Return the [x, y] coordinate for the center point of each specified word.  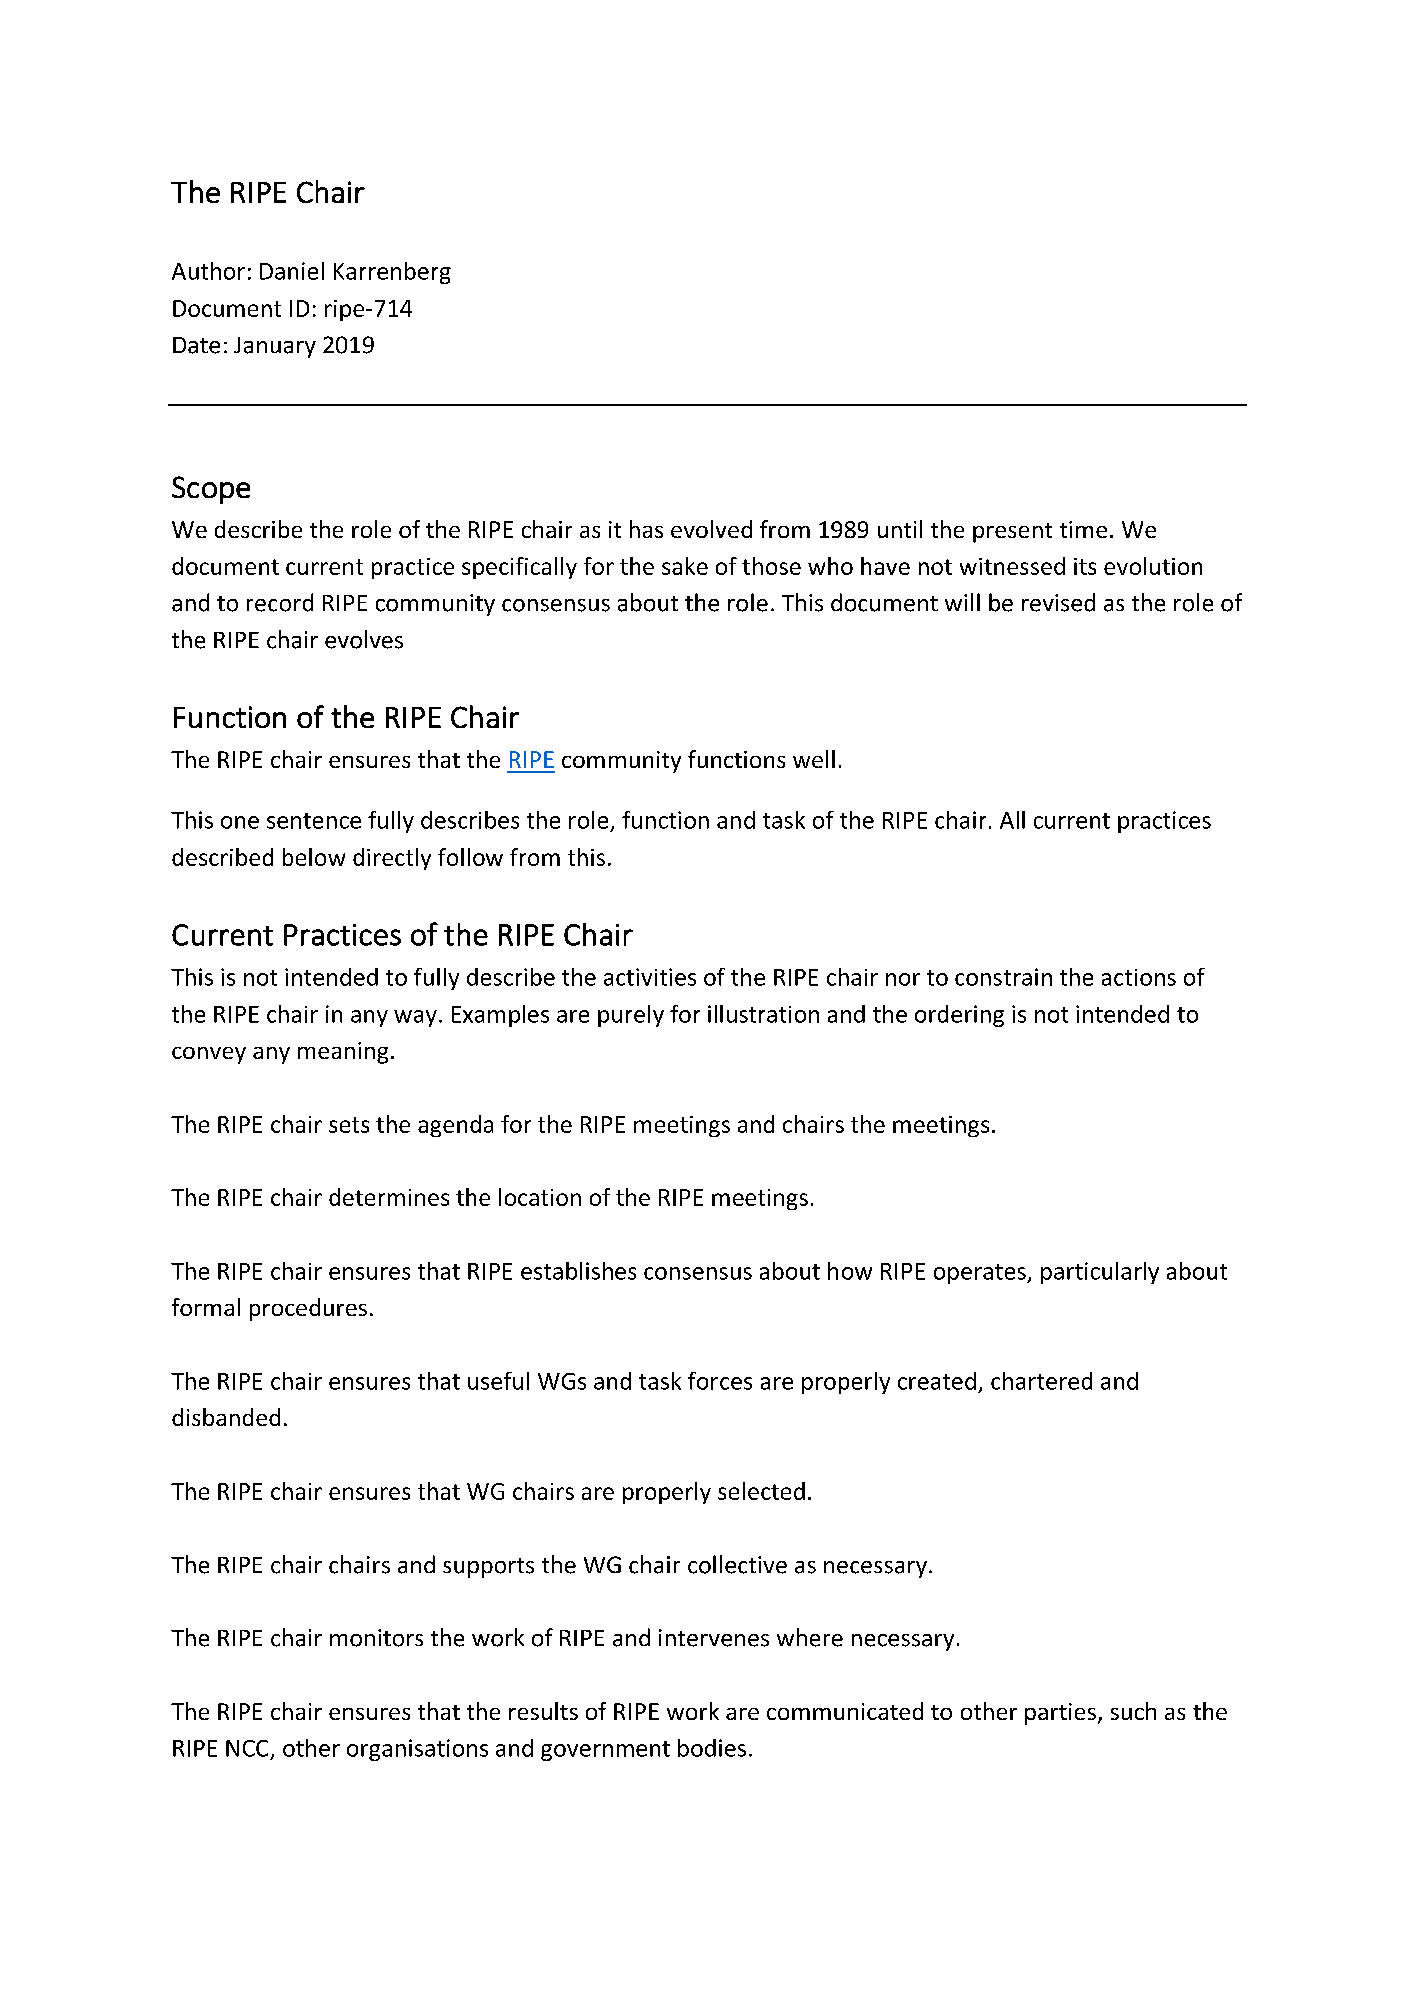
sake [685, 566]
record [280, 602]
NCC [247, 1748]
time [1083, 529]
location [540, 1197]
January [275, 347]
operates [981, 1274]
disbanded [226, 1417]
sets [349, 1125]
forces [720, 1381]
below [314, 857]
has [646, 529]
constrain [1003, 977]
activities [650, 977]
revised [1058, 602]
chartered [1041, 1381]
